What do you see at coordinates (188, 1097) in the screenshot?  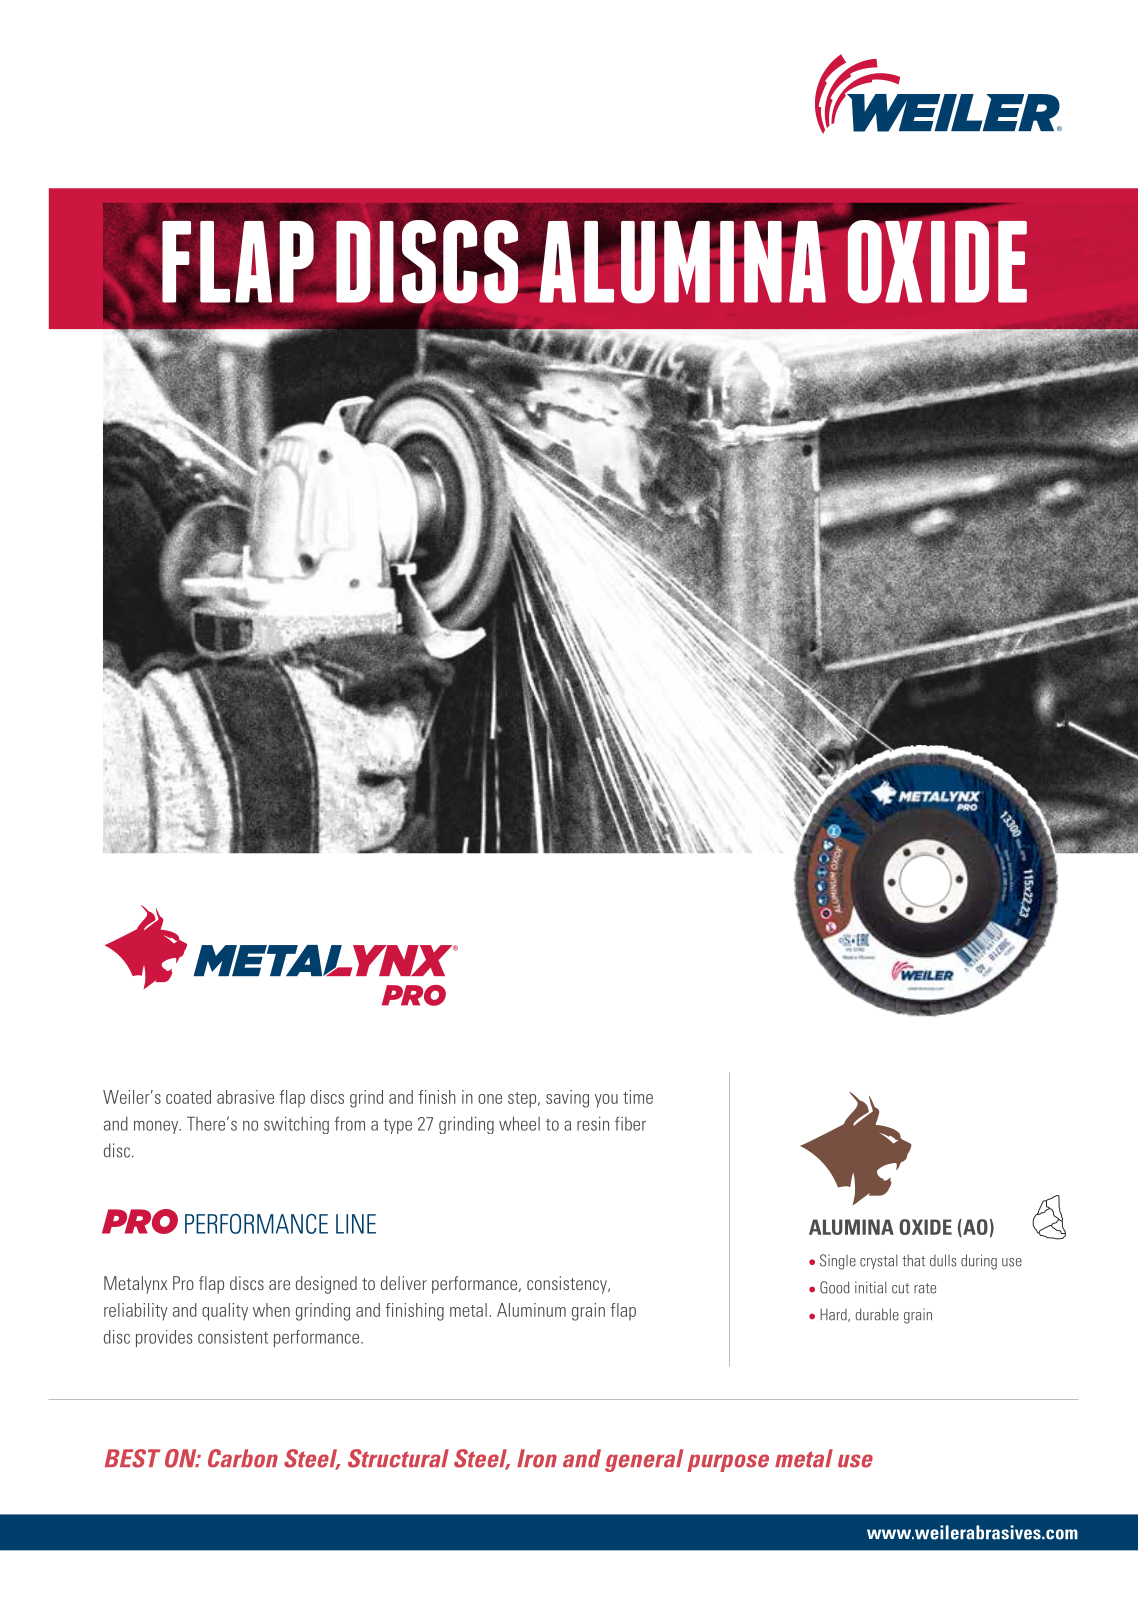 I see `coated` at bounding box center [188, 1097].
